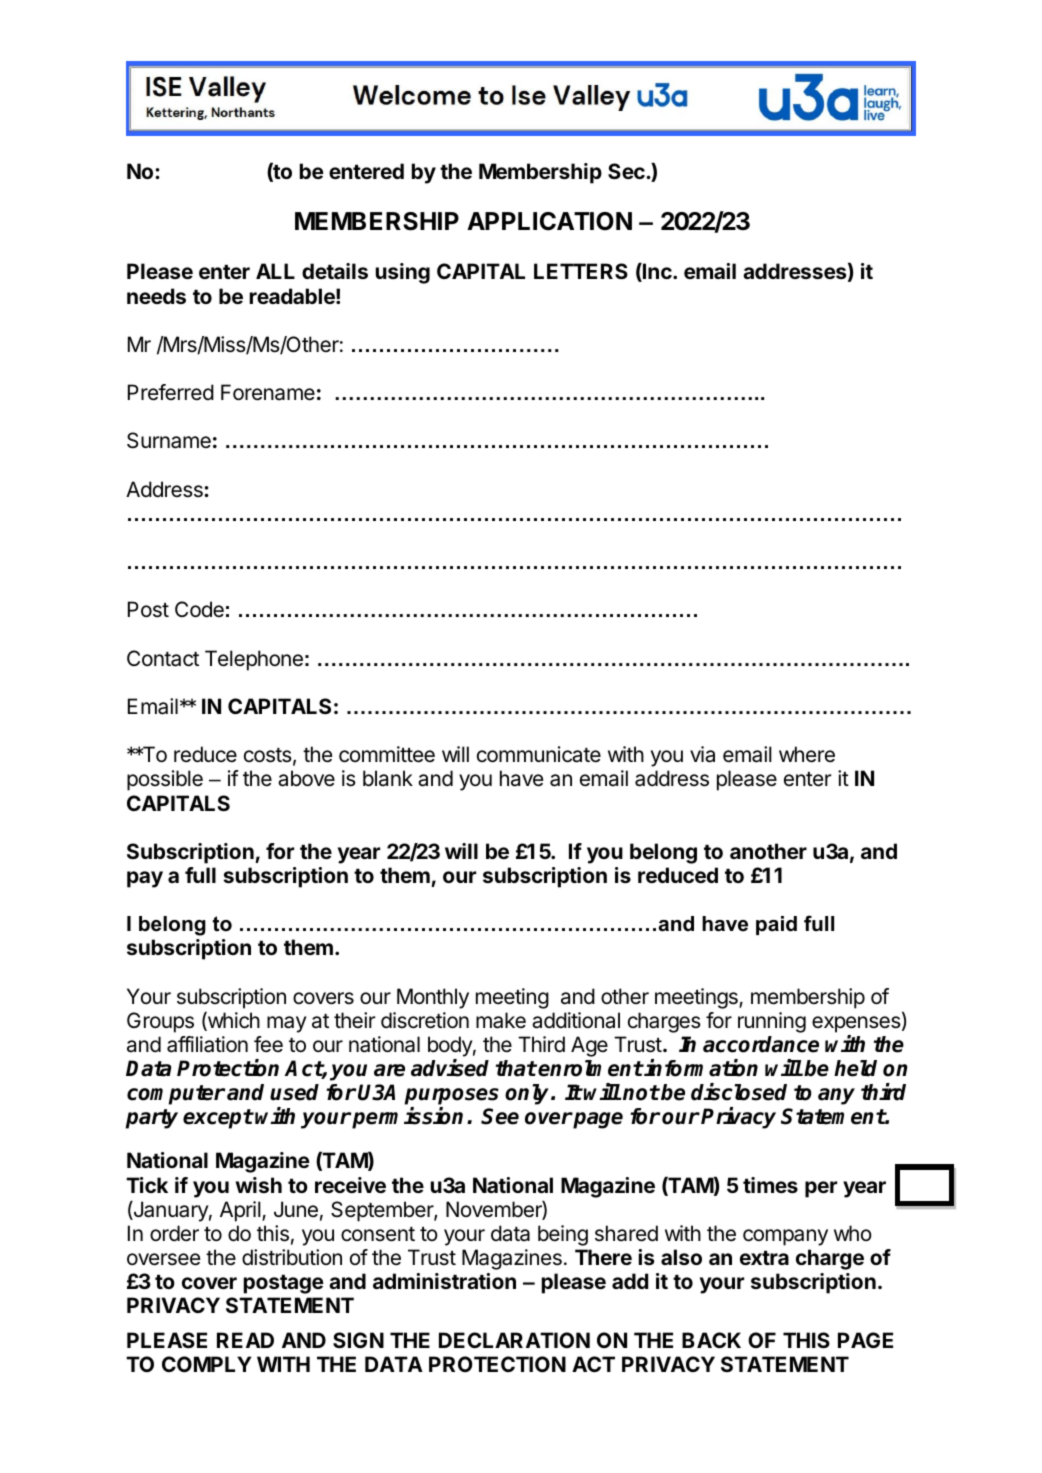 This image has width=1042, height=1473. I want to click on Sec, so click(627, 171).
